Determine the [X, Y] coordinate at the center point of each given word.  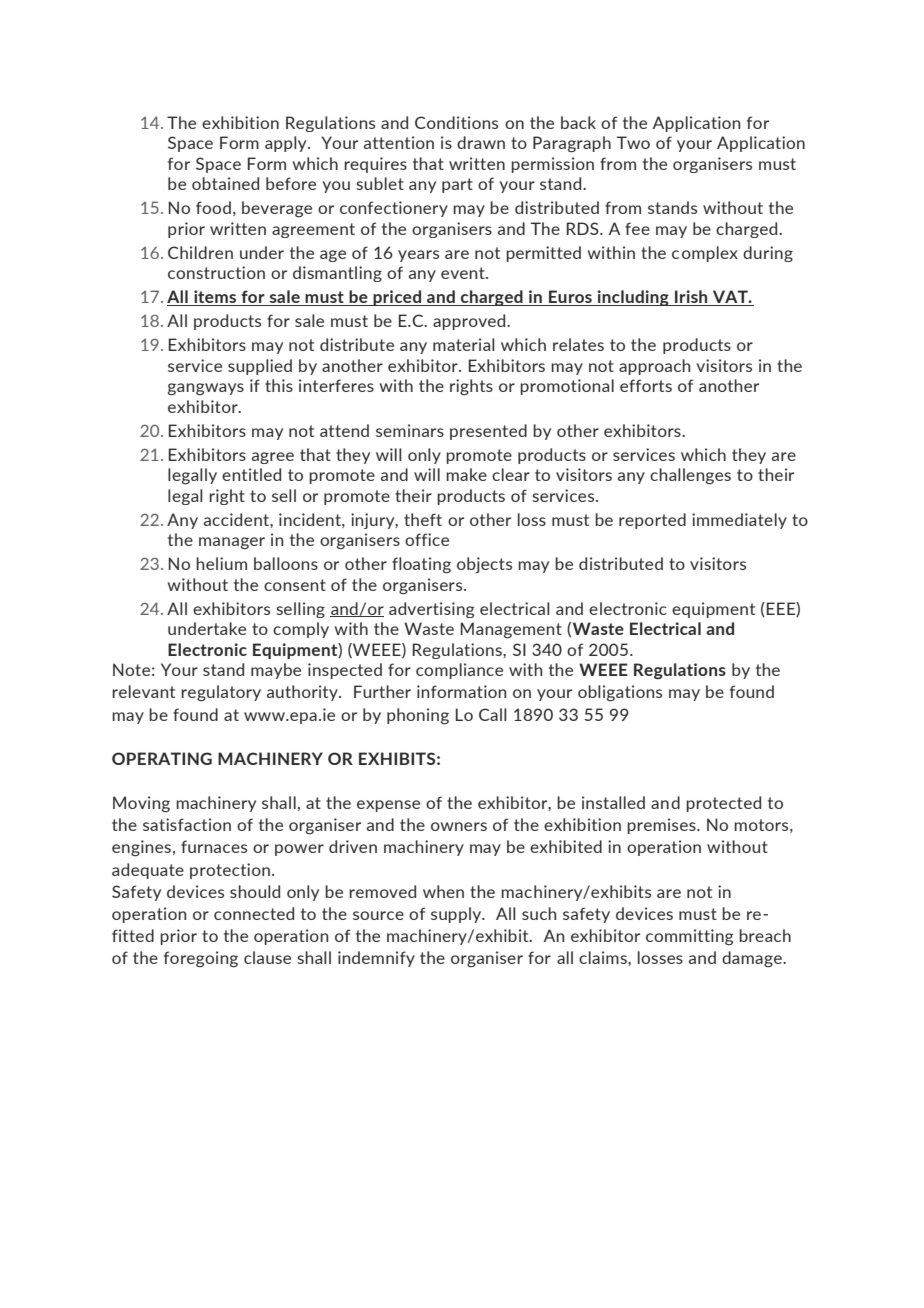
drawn [481, 142]
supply [457, 915]
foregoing [201, 959]
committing [689, 937]
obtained [225, 183]
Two [633, 142]
